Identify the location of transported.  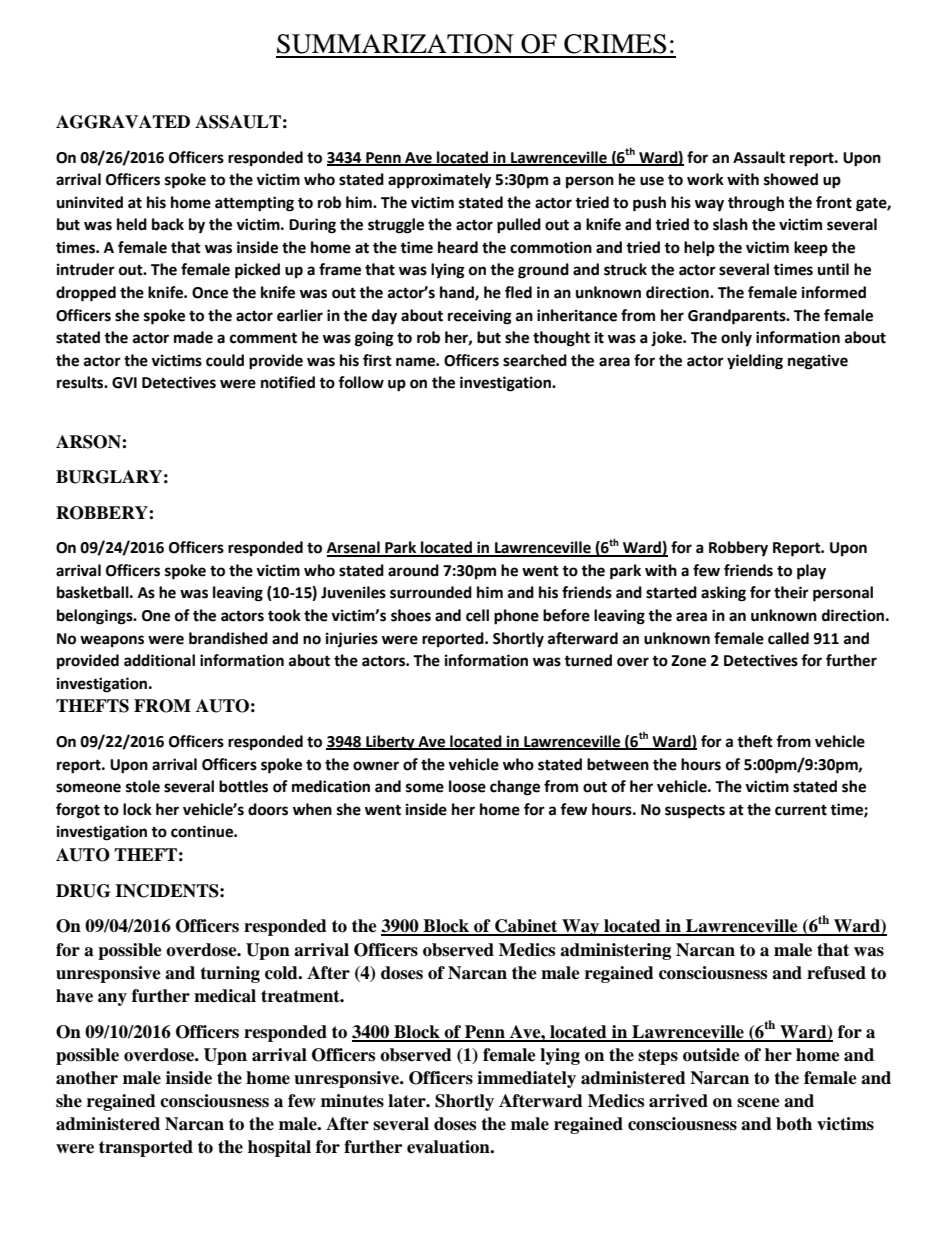
(146, 1148).
